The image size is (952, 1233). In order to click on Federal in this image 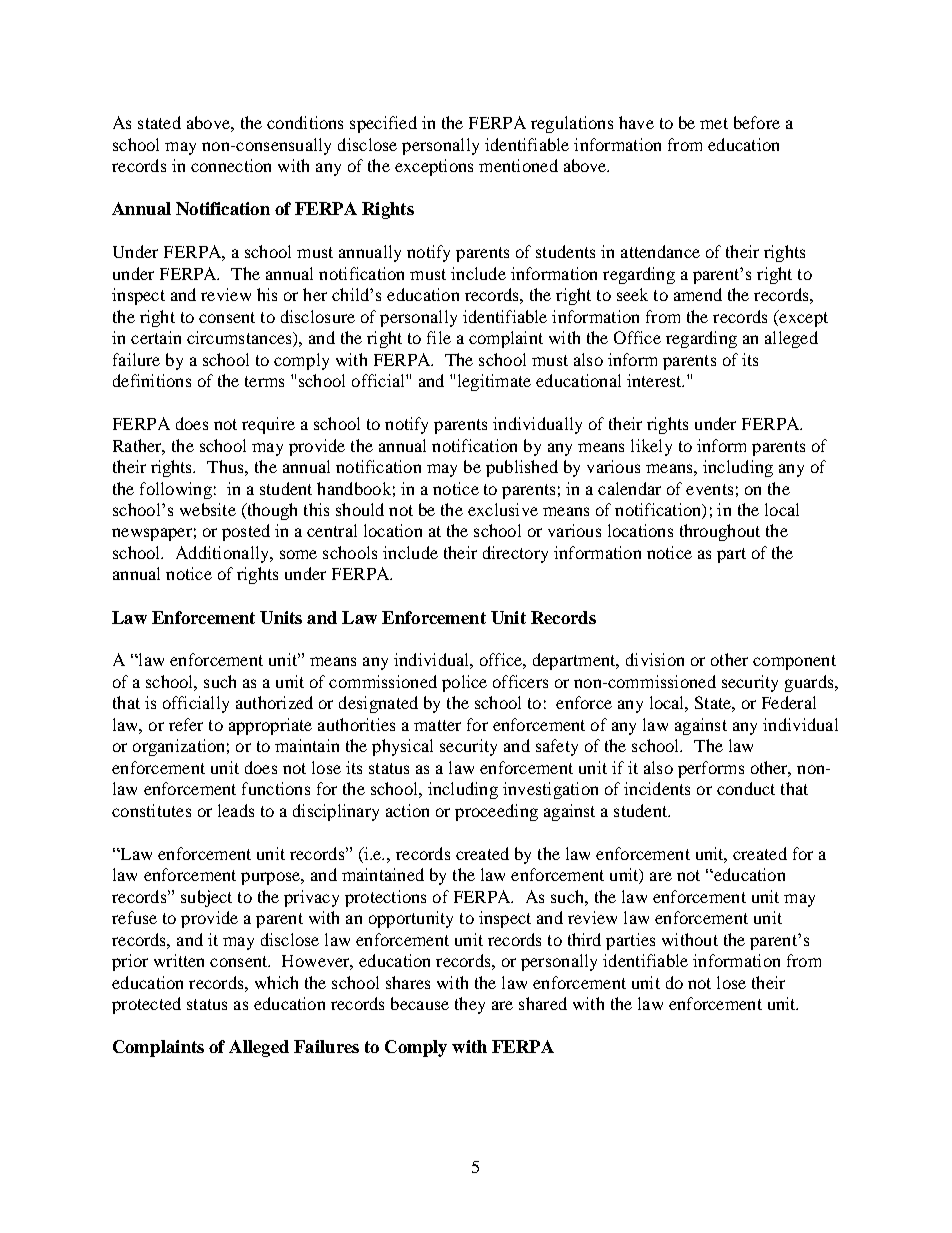, I will do `click(789, 702)`.
